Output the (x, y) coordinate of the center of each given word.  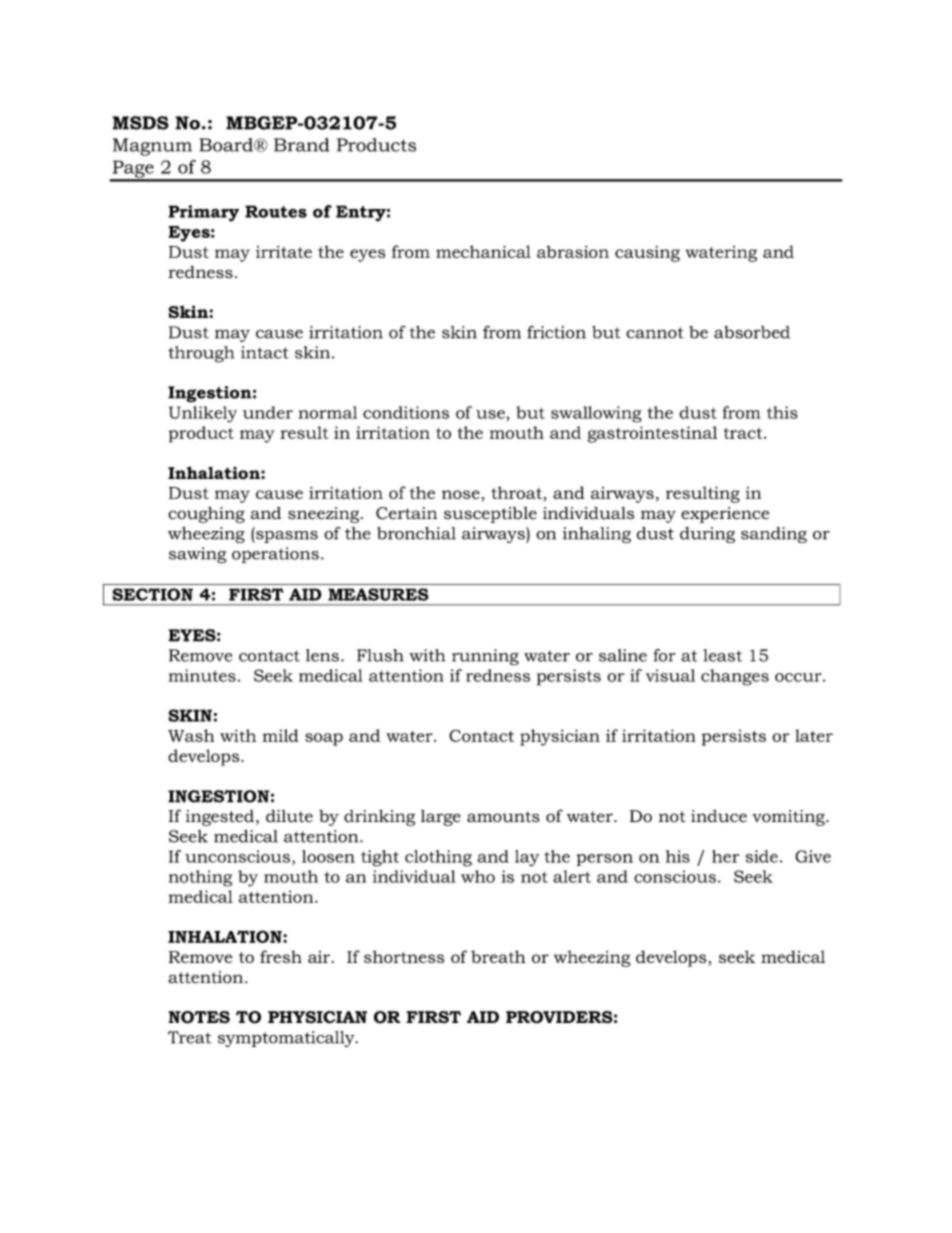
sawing (198, 555)
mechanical (483, 251)
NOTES (199, 1017)
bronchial (416, 533)
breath (498, 956)
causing (647, 254)
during (707, 535)
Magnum (152, 147)
